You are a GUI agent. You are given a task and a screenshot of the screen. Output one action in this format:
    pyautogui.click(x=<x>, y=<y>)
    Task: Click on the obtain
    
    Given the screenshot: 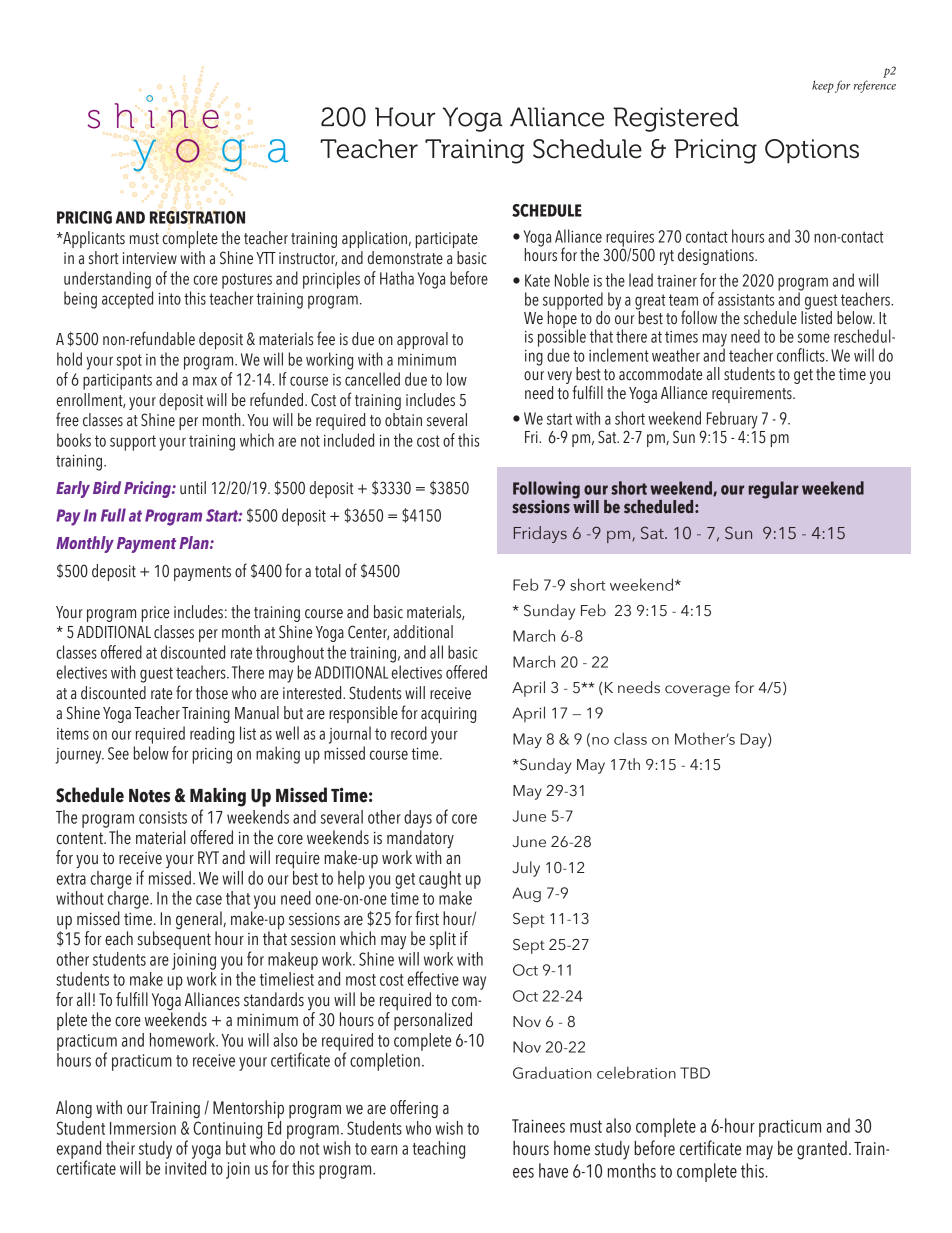 What is the action you would take?
    pyautogui.click(x=403, y=420)
